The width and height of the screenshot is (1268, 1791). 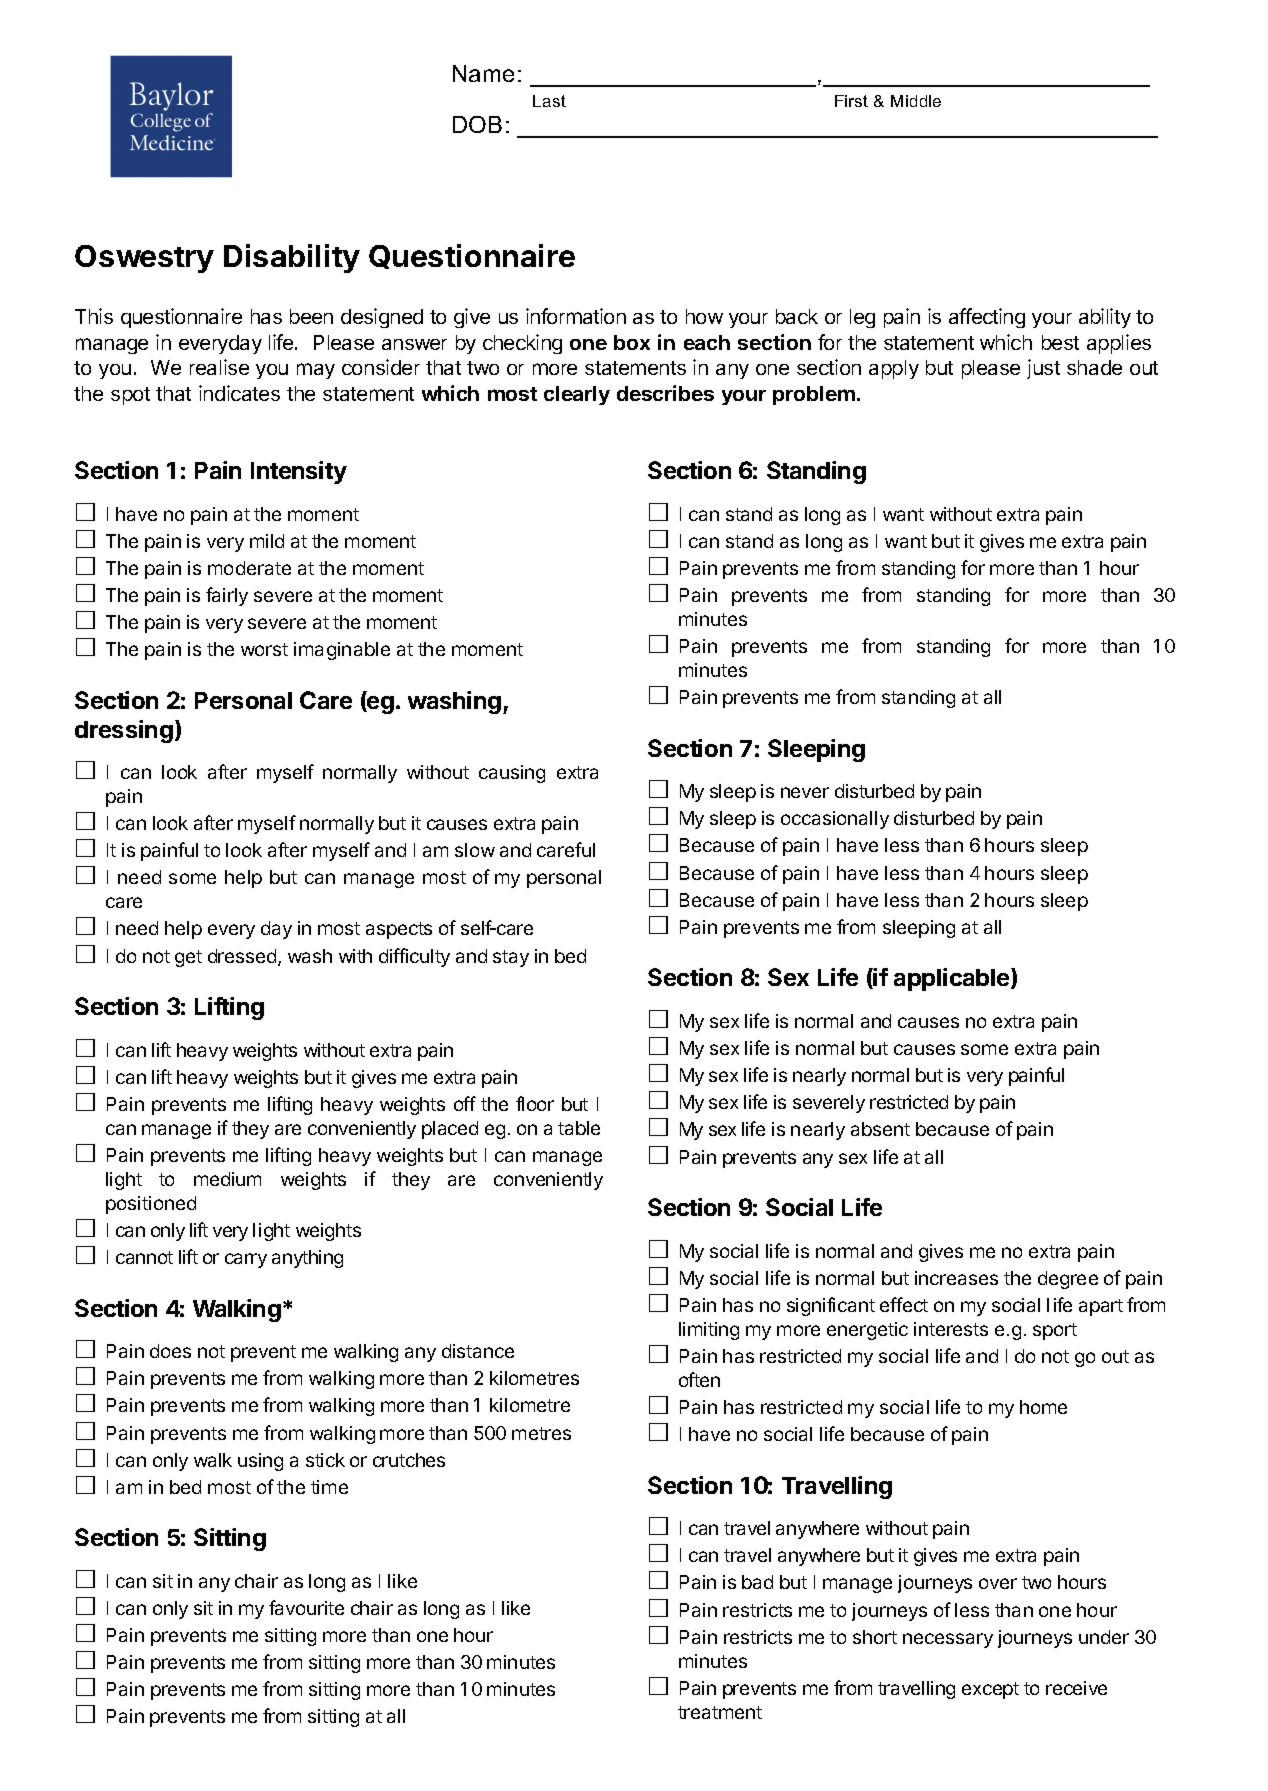 What do you see at coordinates (306, 1607) in the screenshot?
I see `favourite` at bounding box center [306, 1607].
